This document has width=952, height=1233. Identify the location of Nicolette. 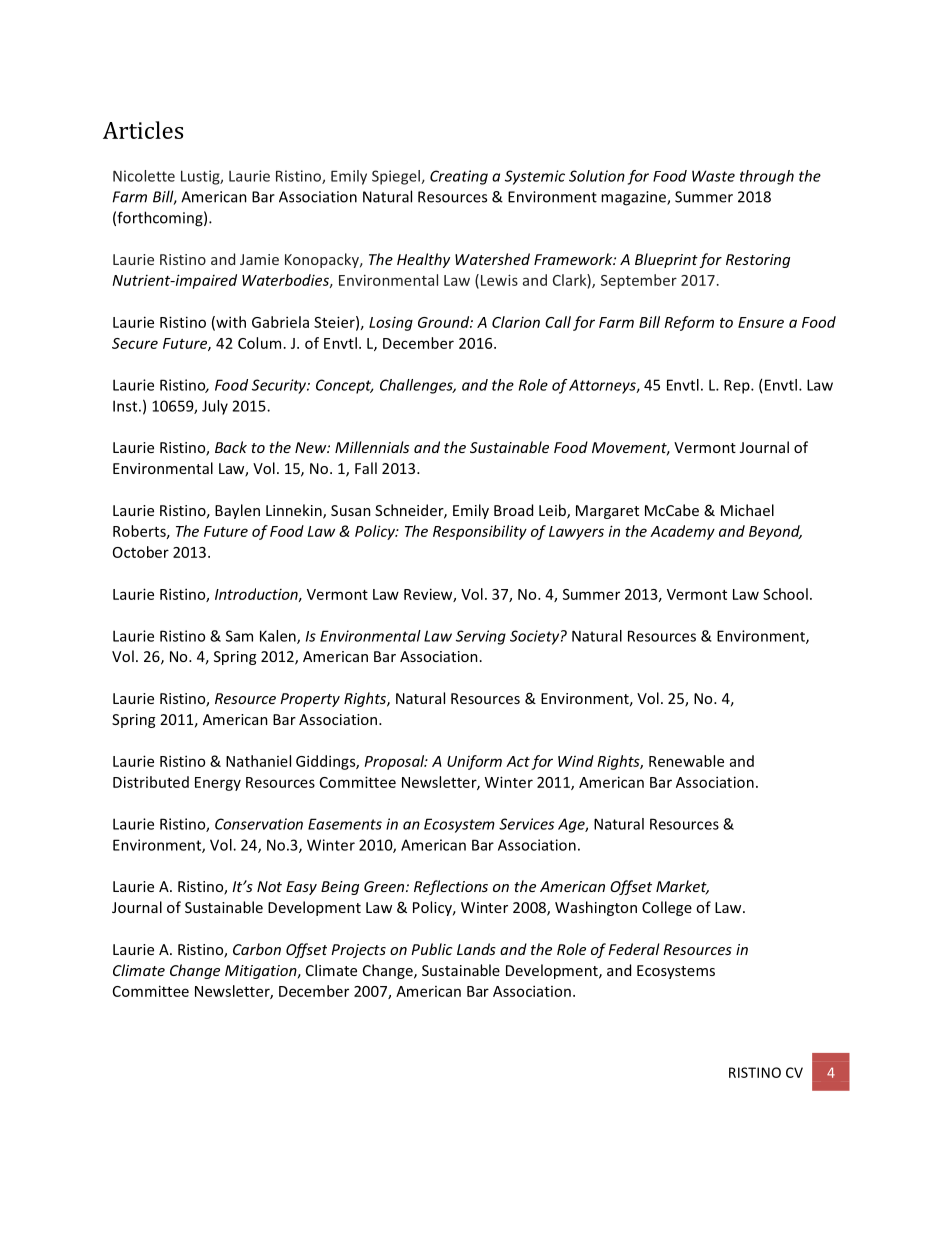
(144, 176).
